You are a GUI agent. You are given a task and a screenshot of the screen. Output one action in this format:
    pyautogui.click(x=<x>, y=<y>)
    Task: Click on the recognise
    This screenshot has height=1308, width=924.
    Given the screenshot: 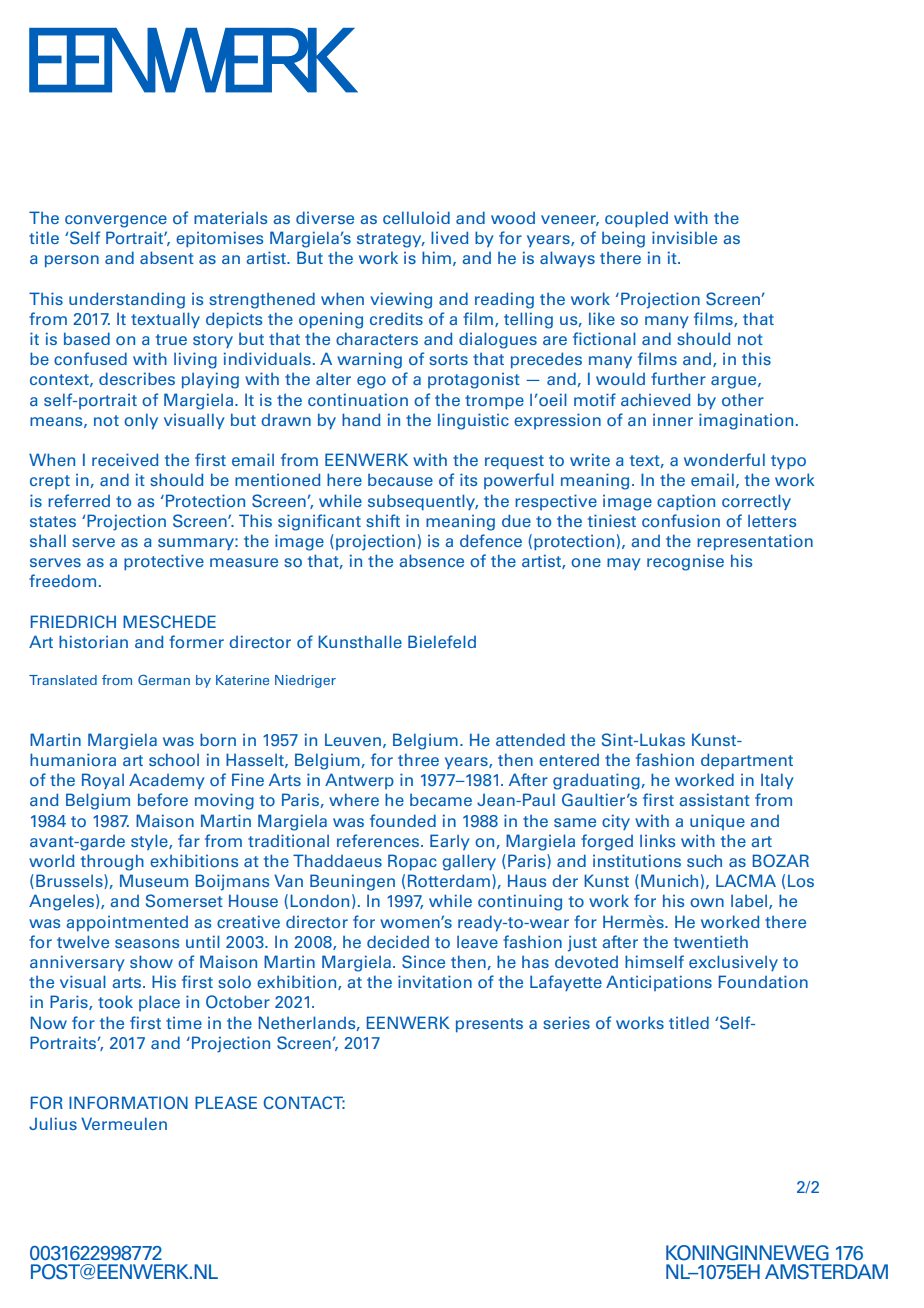 What is the action you would take?
    pyautogui.click(x=685, y=562)
